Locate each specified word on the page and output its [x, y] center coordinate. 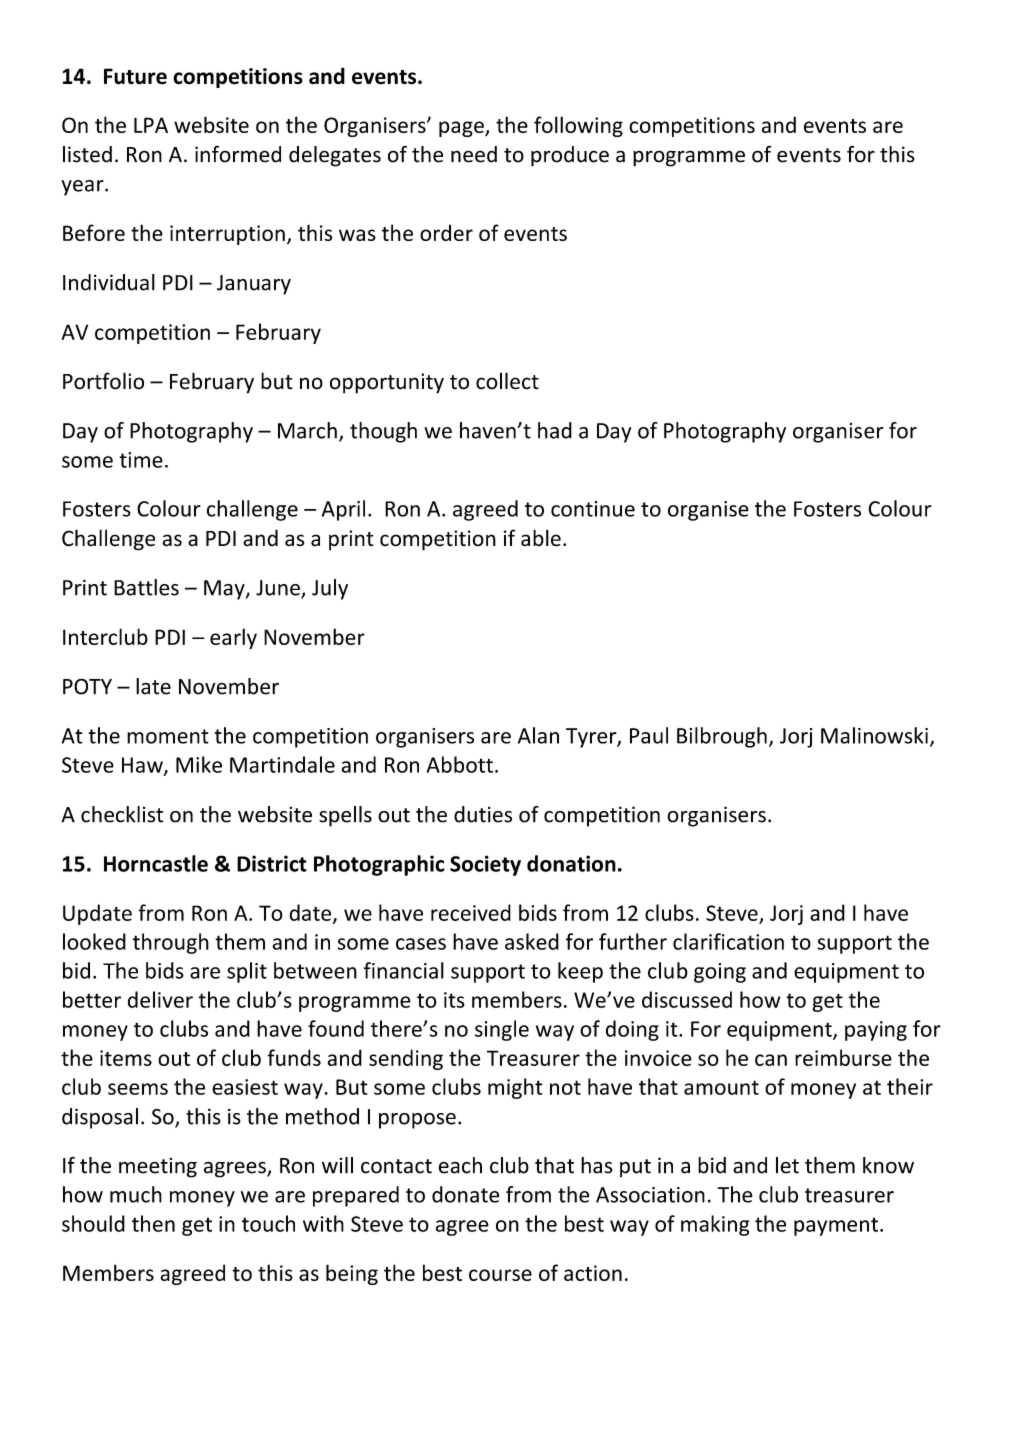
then [153, 1223]
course [500, 1275]
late [153, 686]
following [578, 126]
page [462, 129]
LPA [151, 125]
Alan [538, 735]
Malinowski [874, 735]
